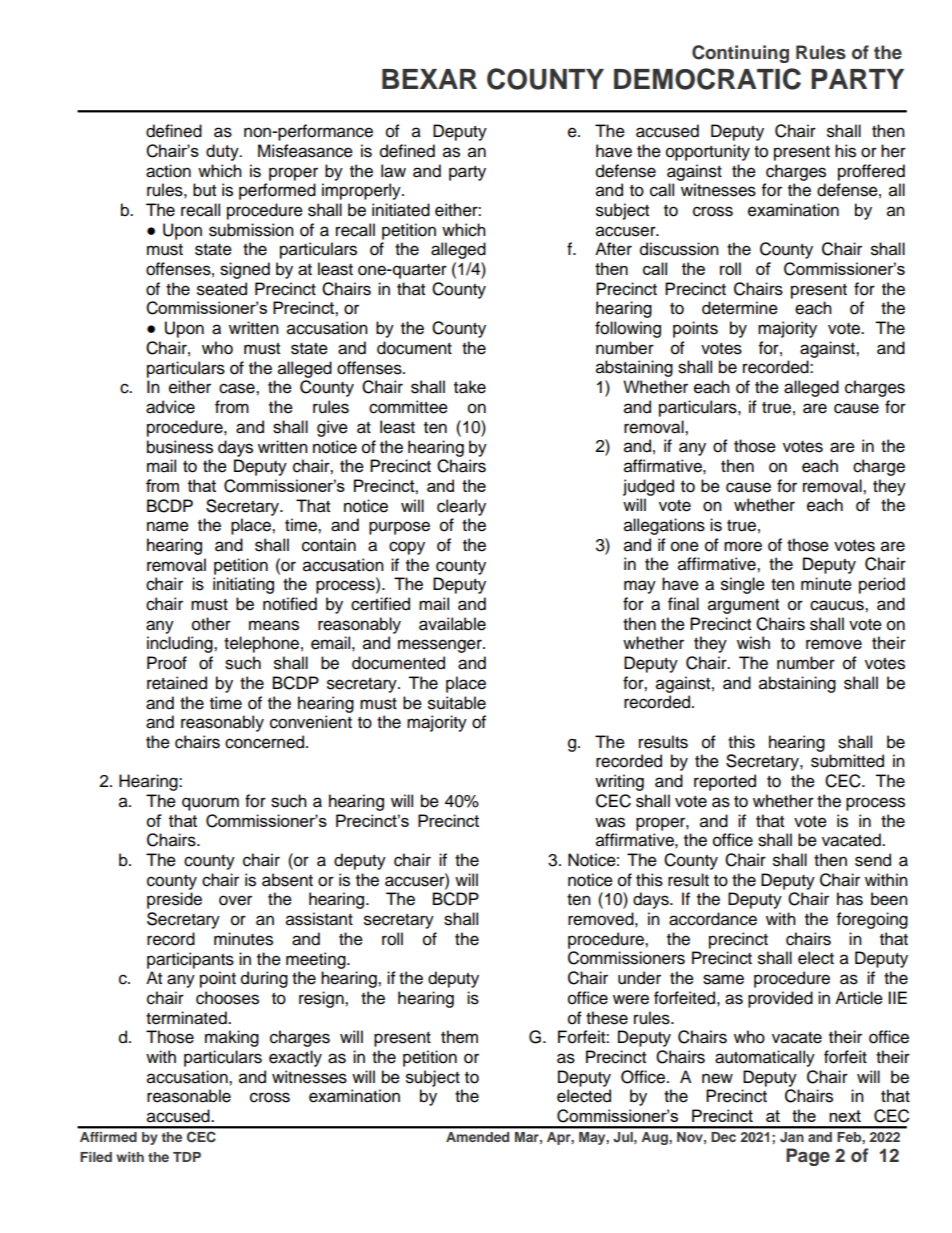 Image resolution: width=952 pixels, height=1233 pixels. Describe the element at coordinates (740, 54) in the screenshot. I see `Continuing` at that location.
